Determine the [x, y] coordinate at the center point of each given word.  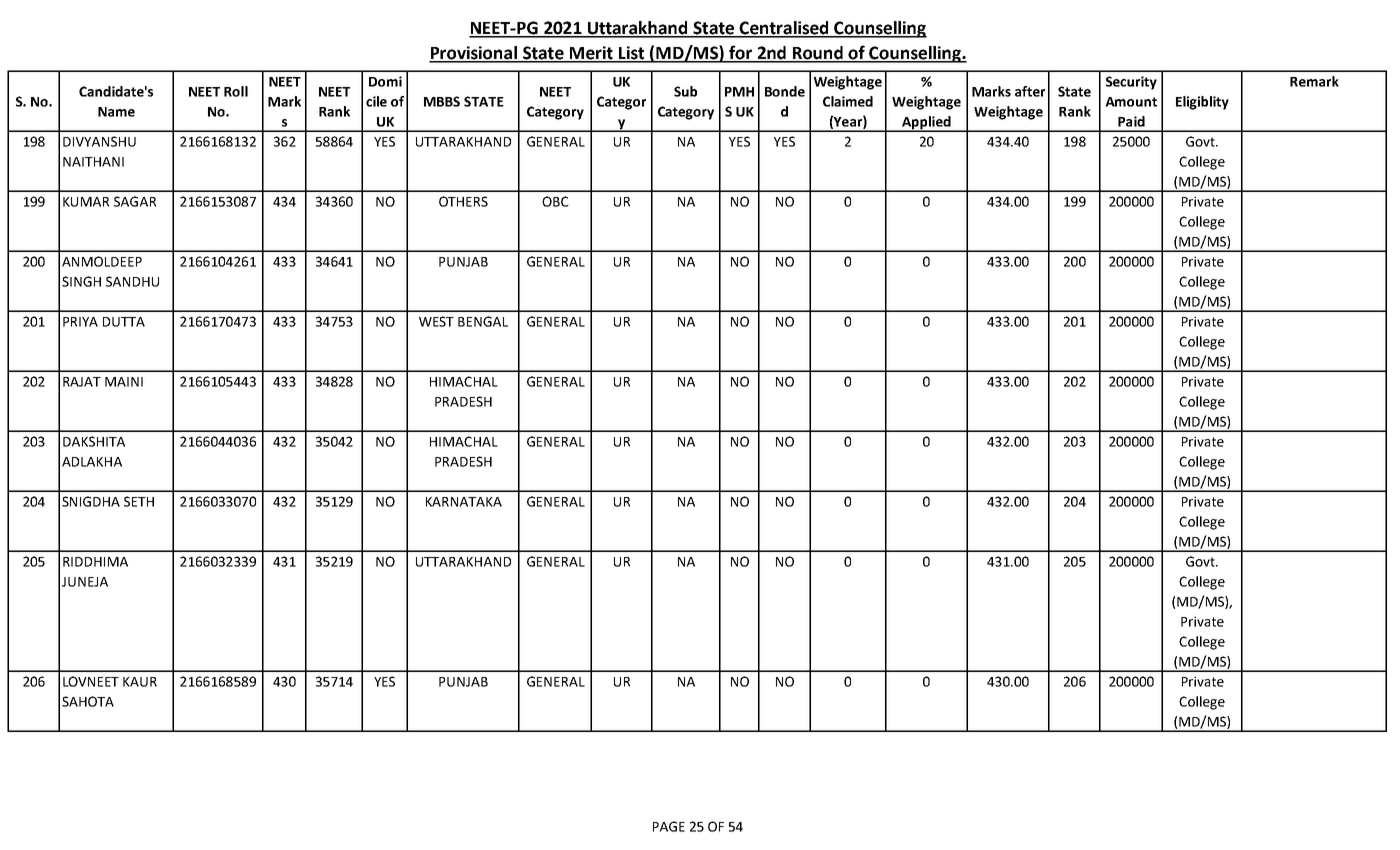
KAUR [140, 682]
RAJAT [82, 382]
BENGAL [483, 321]
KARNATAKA [464, 502]
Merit [591, 54]
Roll [236, 91]
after [1030, 91]
